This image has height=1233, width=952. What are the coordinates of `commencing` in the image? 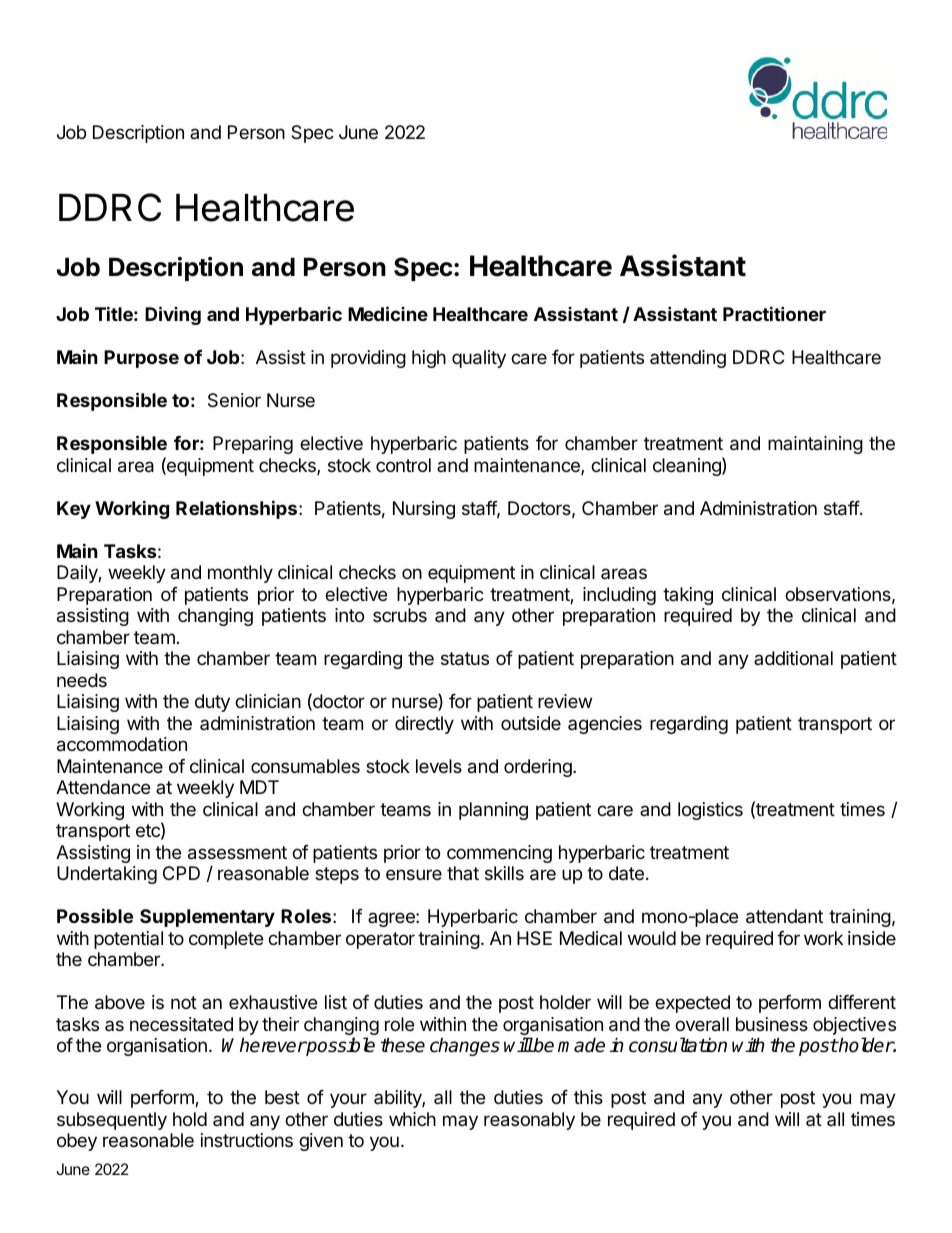 It's located at (499, 854).
